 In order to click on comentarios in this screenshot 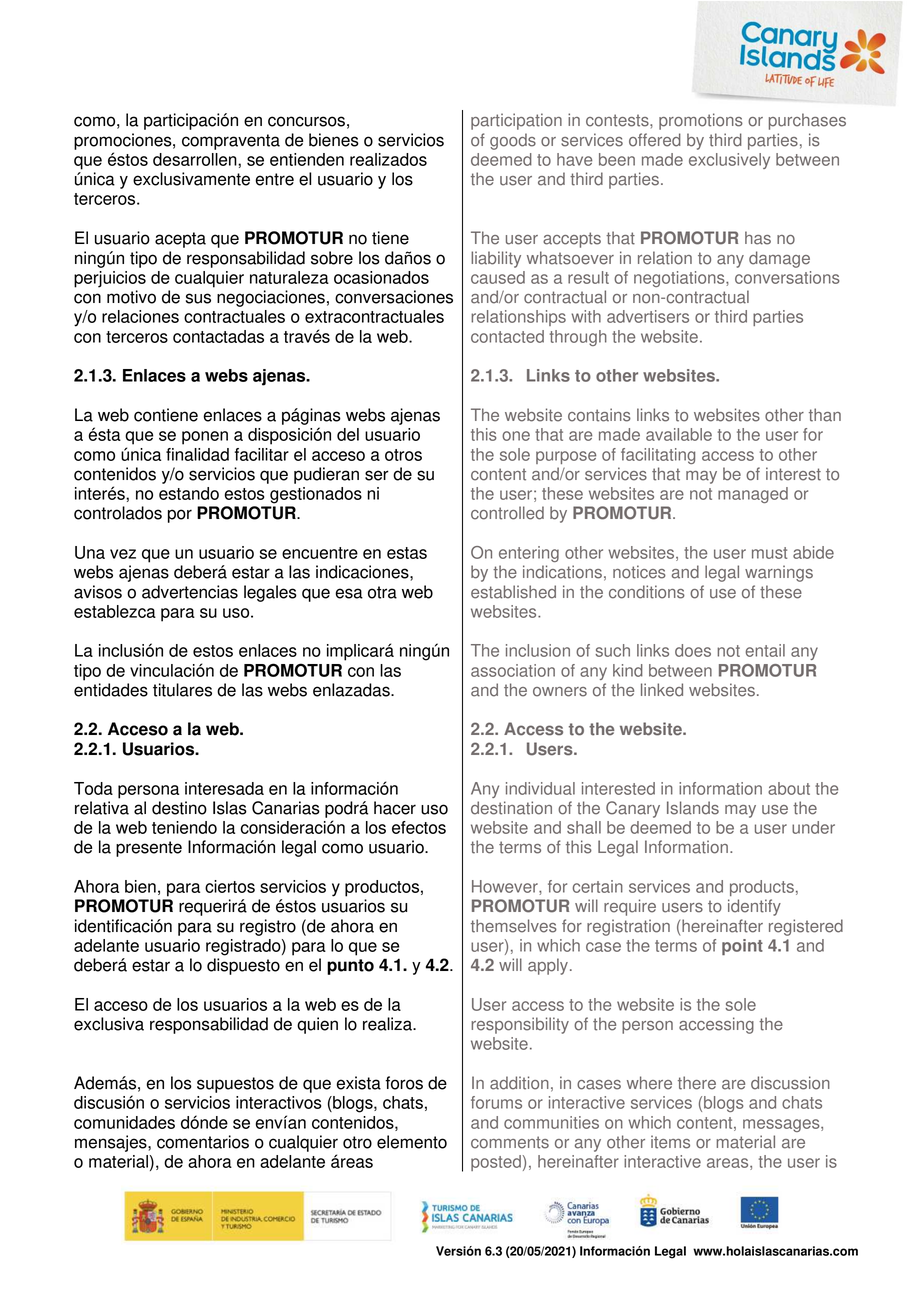, I will do `click(203, 1142)`.
